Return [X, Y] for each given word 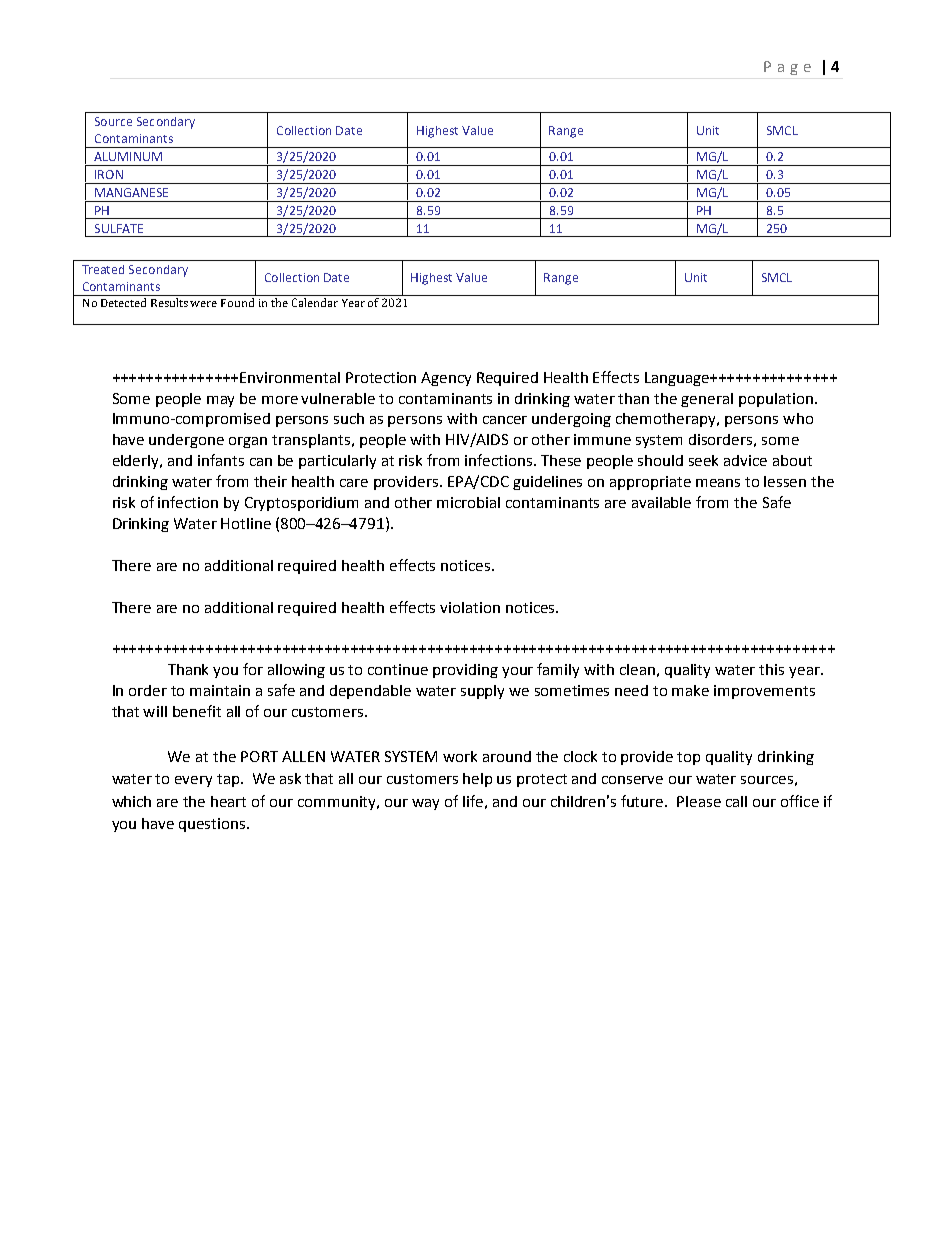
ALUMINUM [128, 156]
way [425, 804]
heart [228, 801]
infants [221, 460]
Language [678, 379]
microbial [468, 502]
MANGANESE [131, 192]
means [718, 483]
